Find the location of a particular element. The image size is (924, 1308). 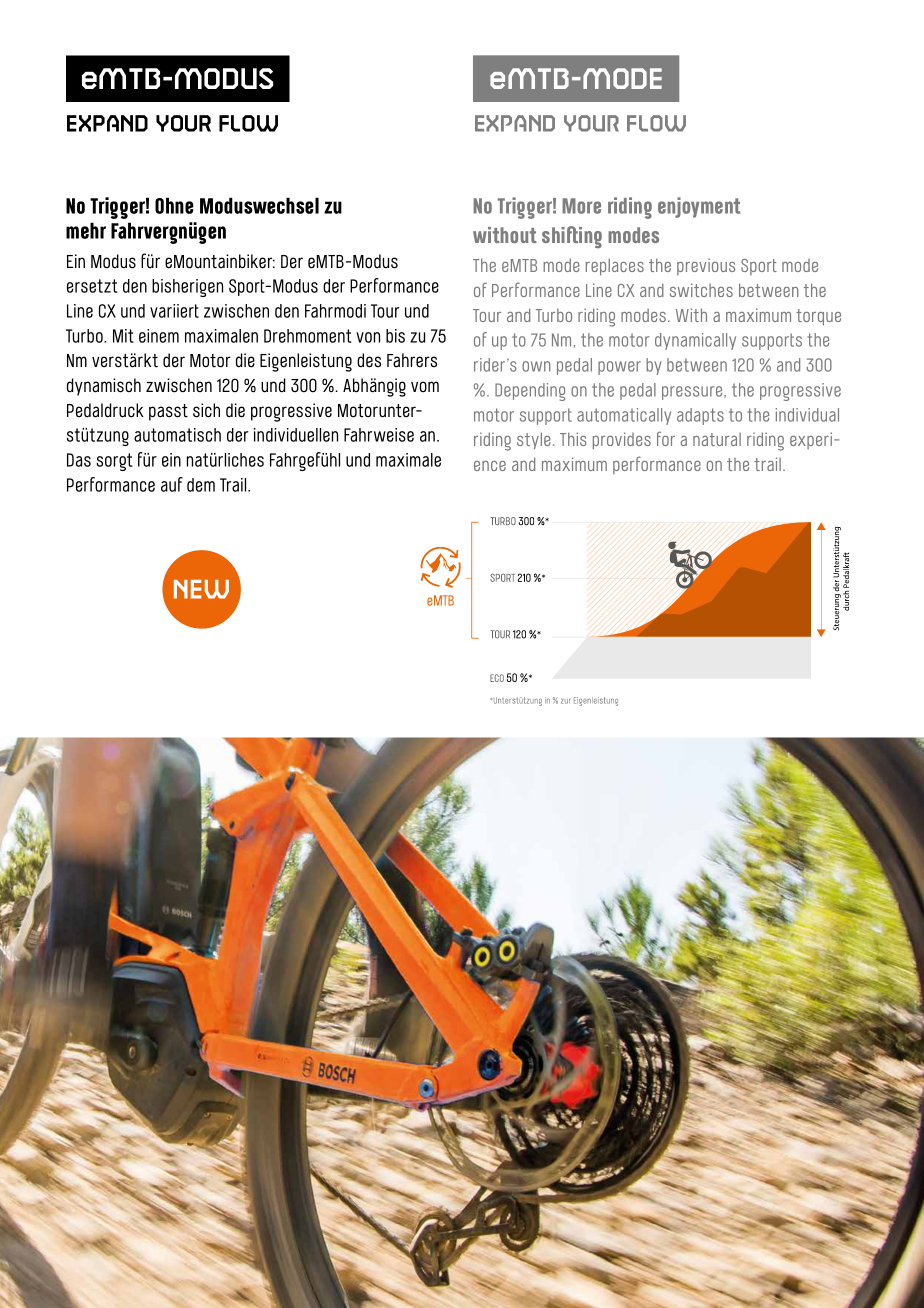

provides is located at coordinates (622, 441).
